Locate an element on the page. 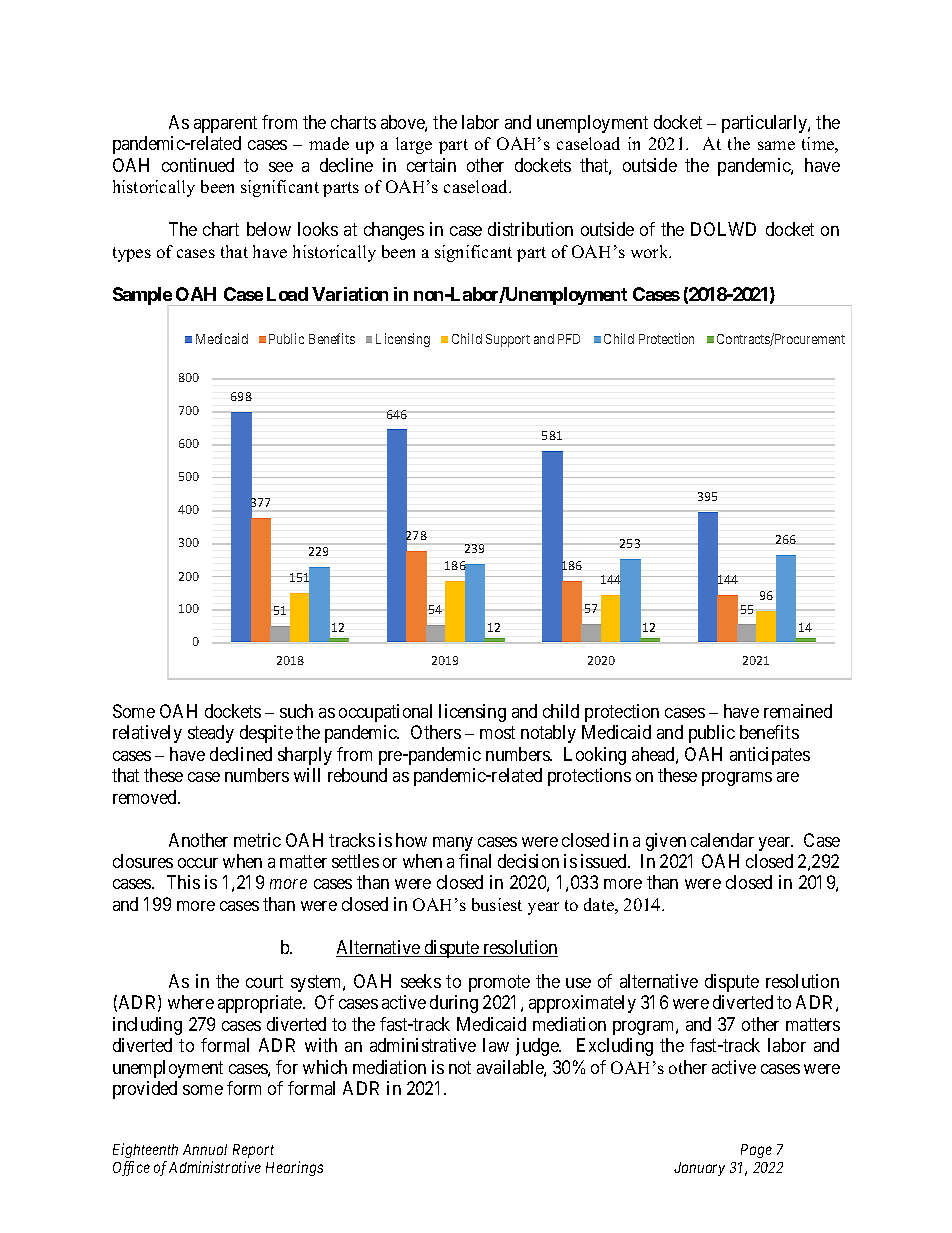 Image resolution: width=952 pixels, height=1233 pixels. given is located at coordinates (666, 842).
